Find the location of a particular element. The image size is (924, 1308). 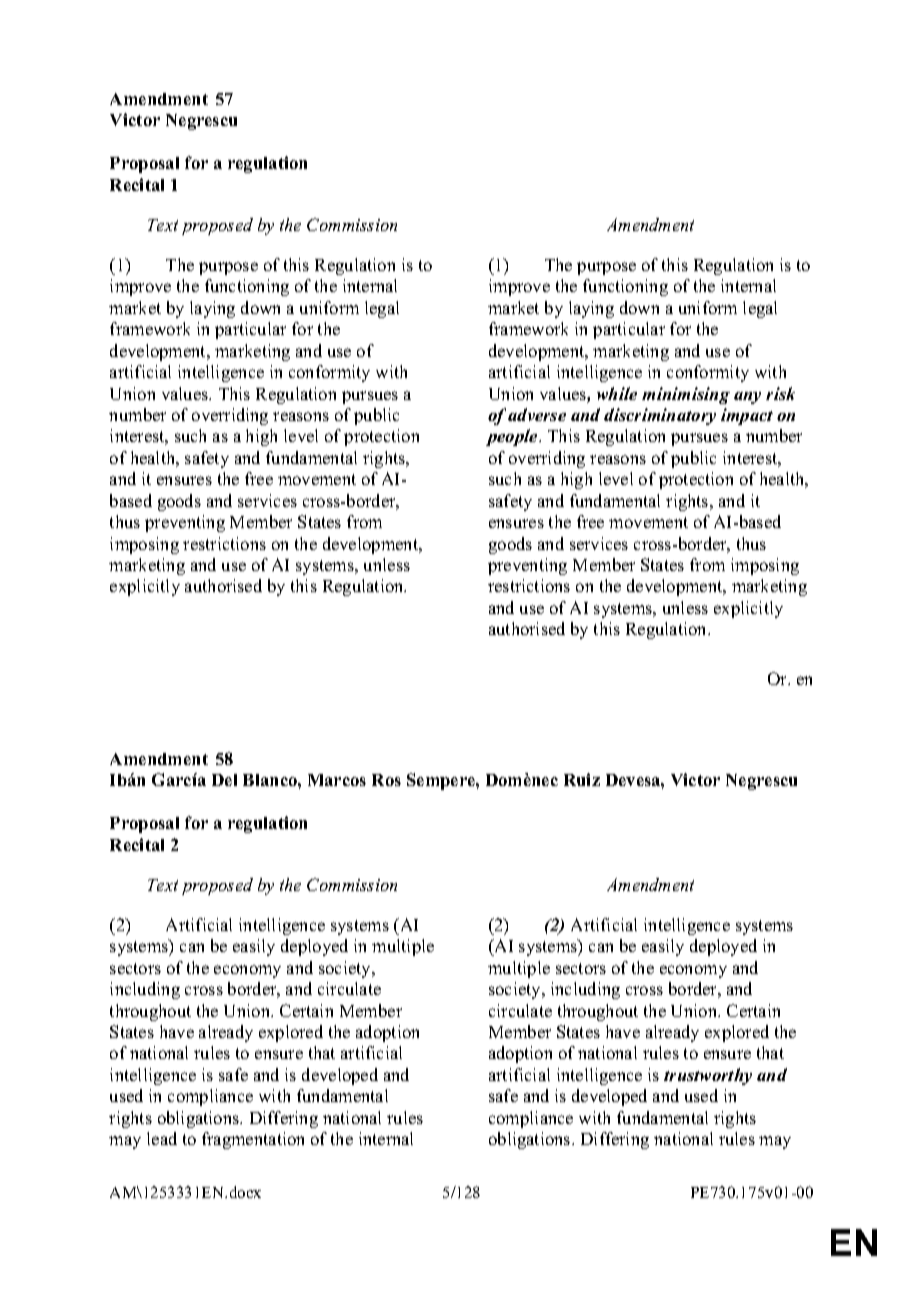

lead is located at coordinates (162, 1138).
